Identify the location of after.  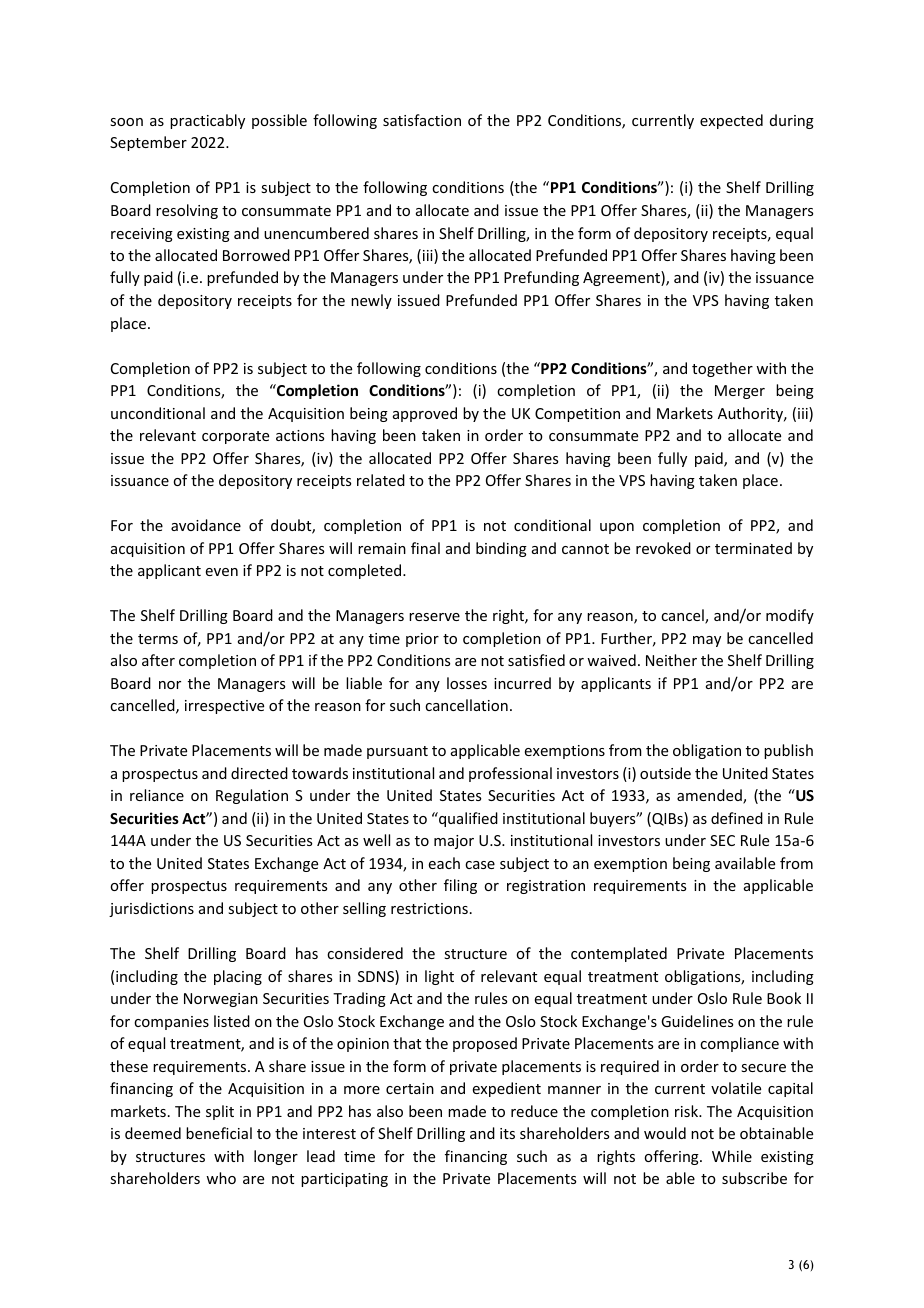
(158, 660).
